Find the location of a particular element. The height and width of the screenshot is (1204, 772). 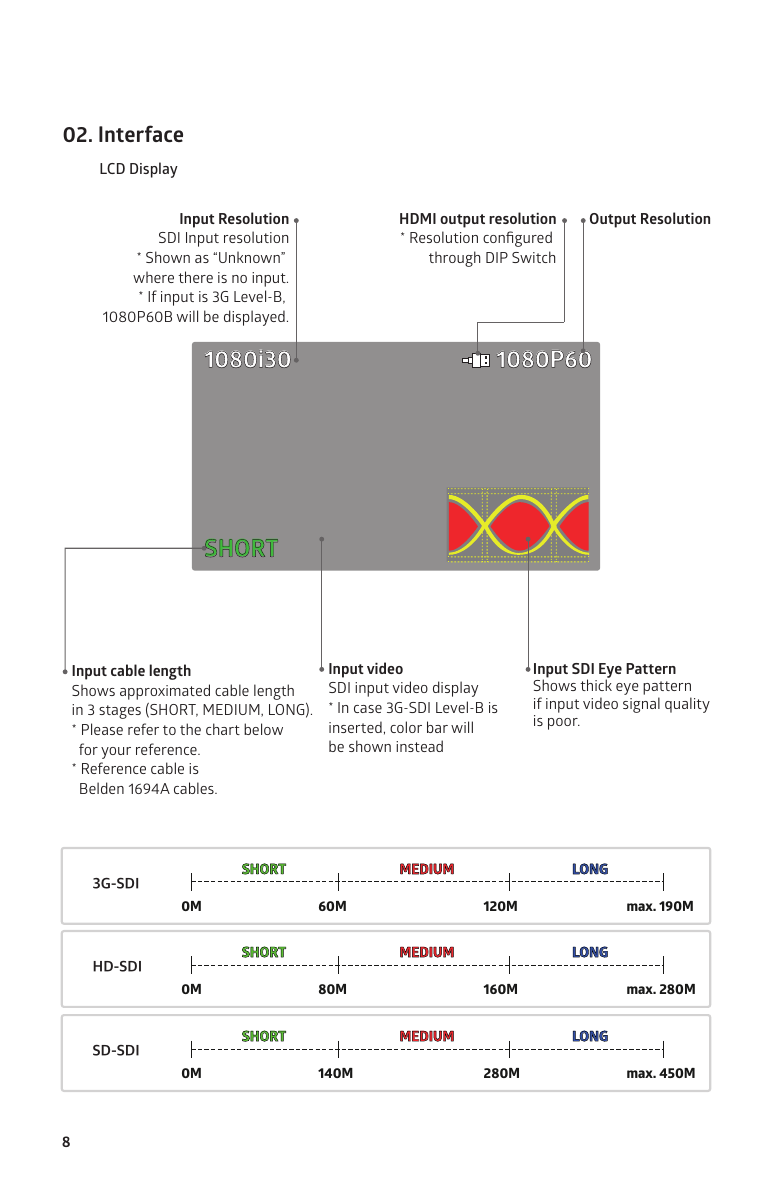

Interface is located at coordinates (141, 133).
